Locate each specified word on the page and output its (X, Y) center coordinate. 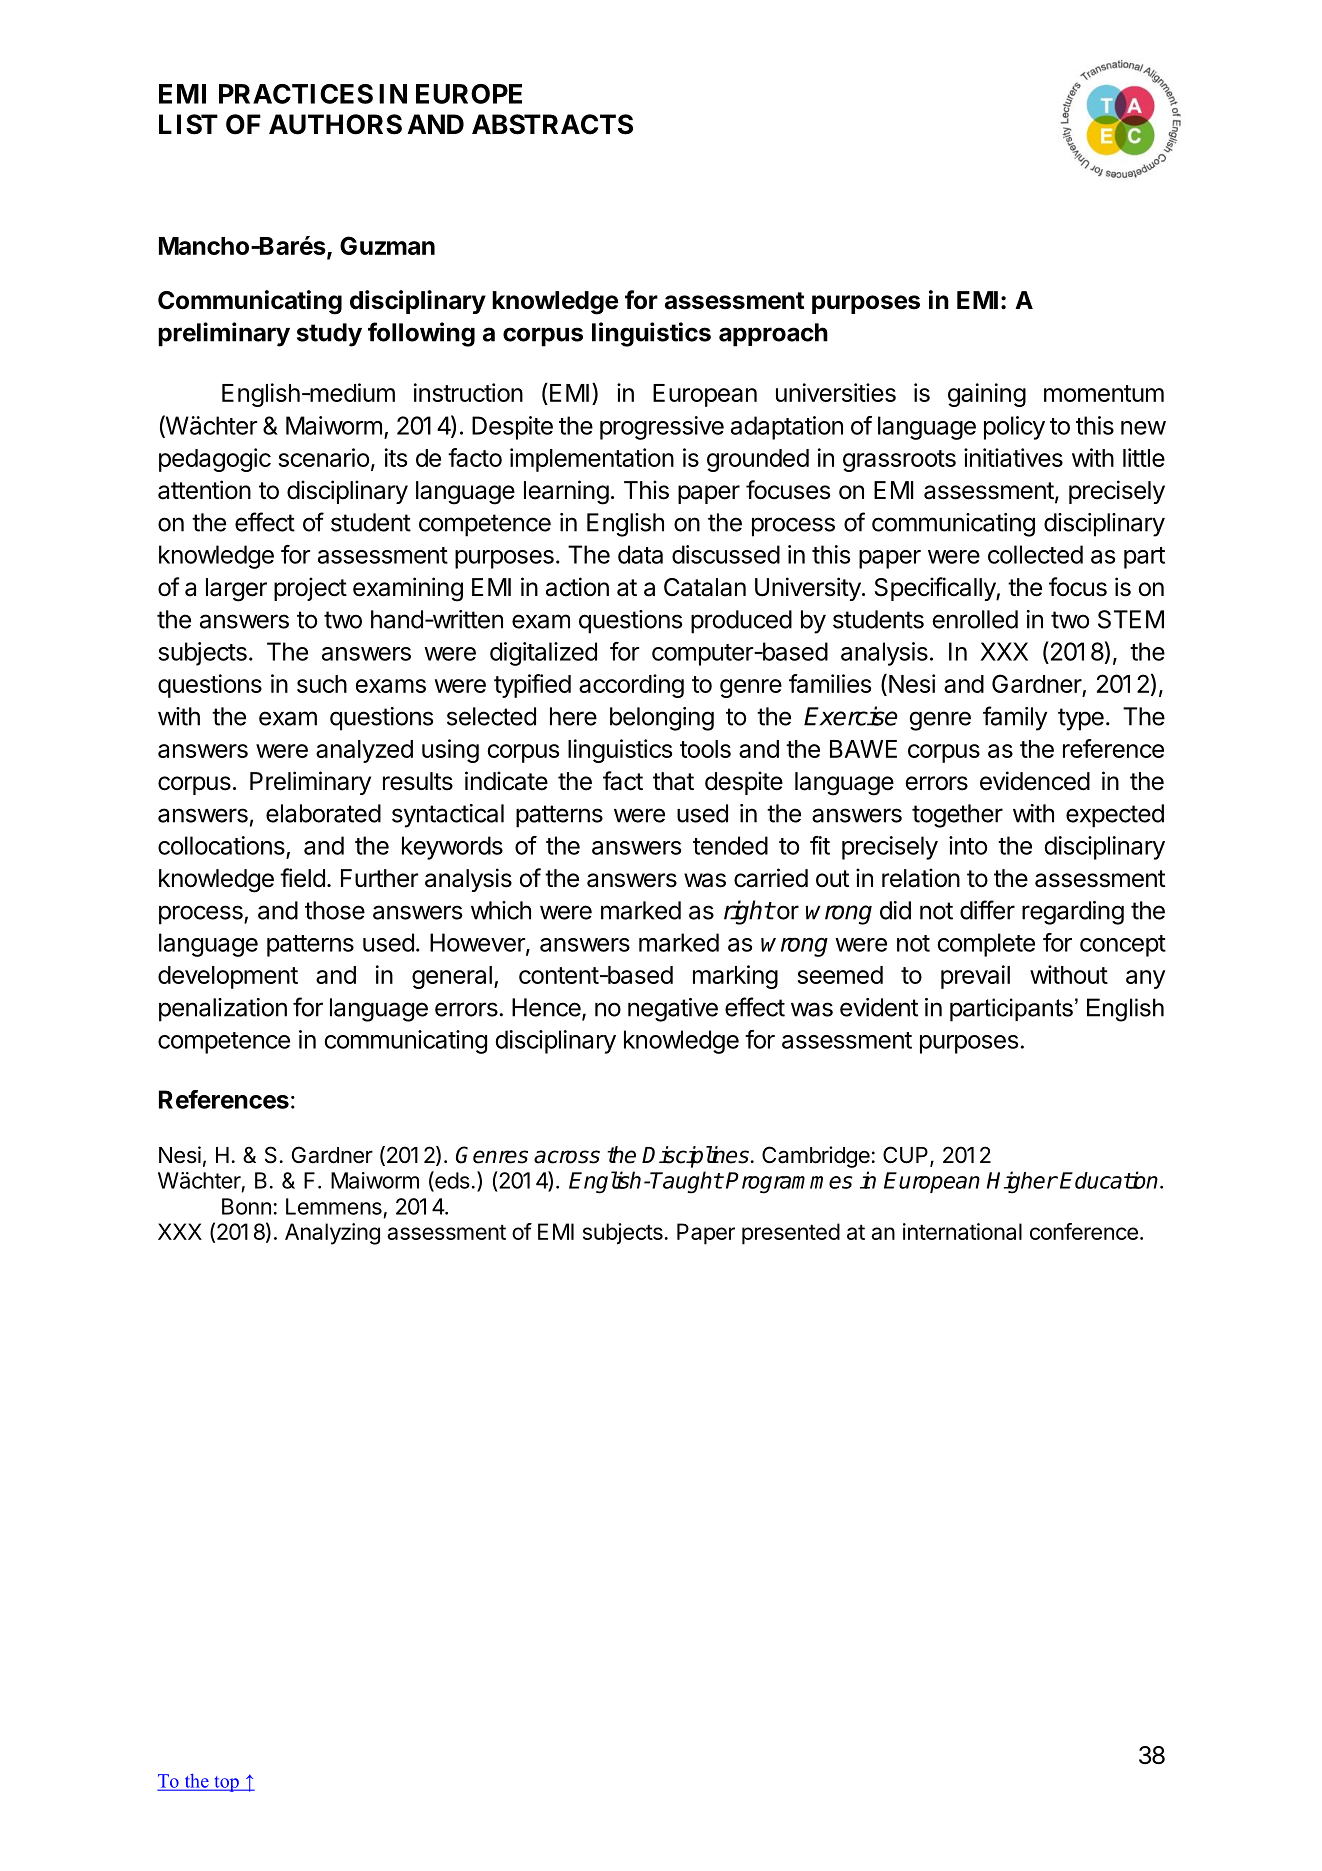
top (226, 1784)
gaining (987, 395)
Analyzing (332, 1234)
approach (773, 335)
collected (1035, 554)
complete (986, 945)
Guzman (387, 245)
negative (673, 1010)
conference (1084, 1231)
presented (791, 1234)
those (335, 910)
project (310, 589)
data (640, 554)
